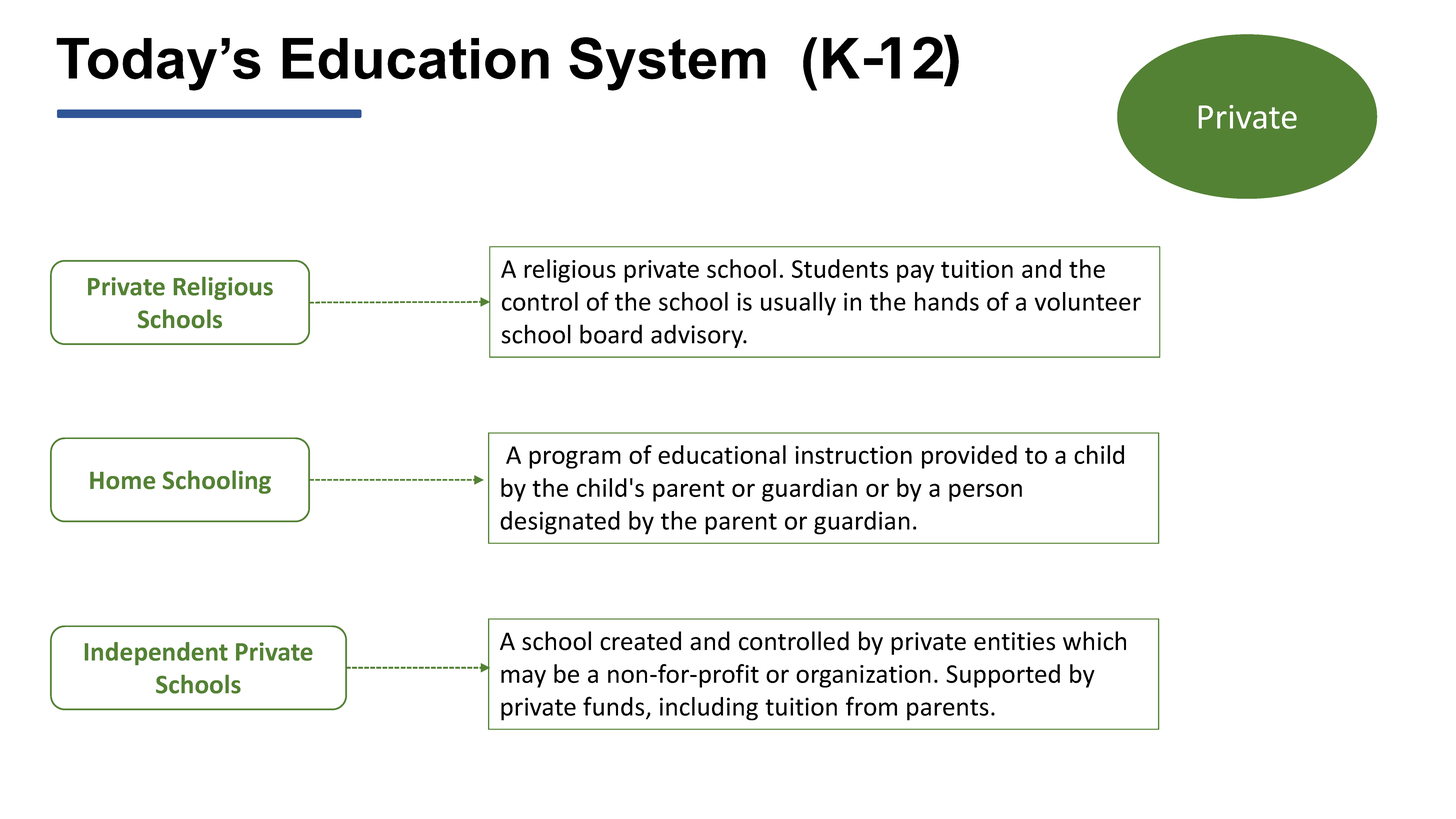  What do you see at coordinates (1003, 676) in the screenshot?
I see `Supported` at bounding box center [1003, 676].
